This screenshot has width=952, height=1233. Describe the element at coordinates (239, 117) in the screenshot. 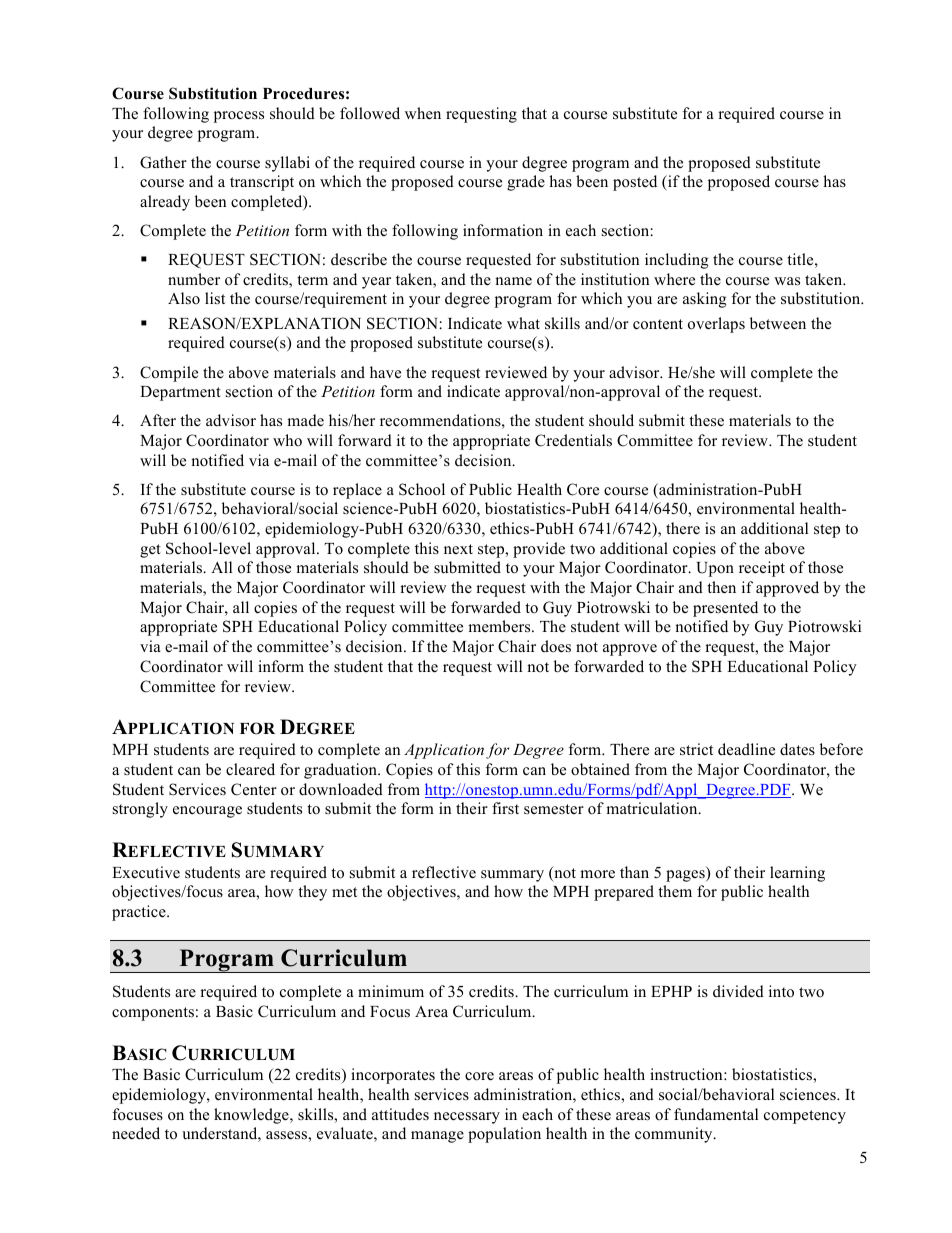

I see `process` at that location.
